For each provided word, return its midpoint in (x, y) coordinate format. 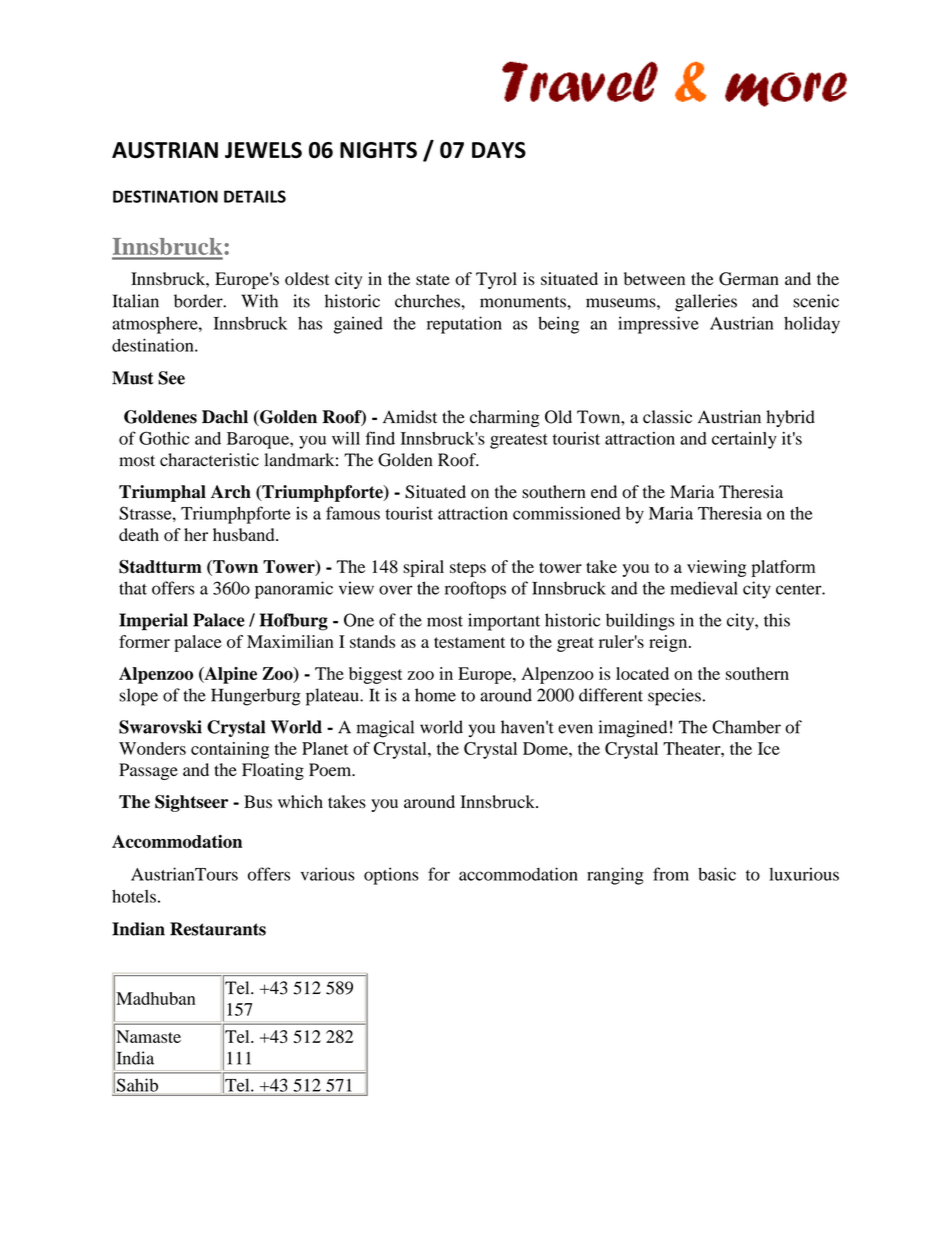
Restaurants (218, 929)
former (144, 641)
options (391, 876)
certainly (744, 440)
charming (505, 418)
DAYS (499, 150)
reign (669, 643)
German (749, 279)
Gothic (164, 438)
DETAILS (255, 196)
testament (469, 642)
